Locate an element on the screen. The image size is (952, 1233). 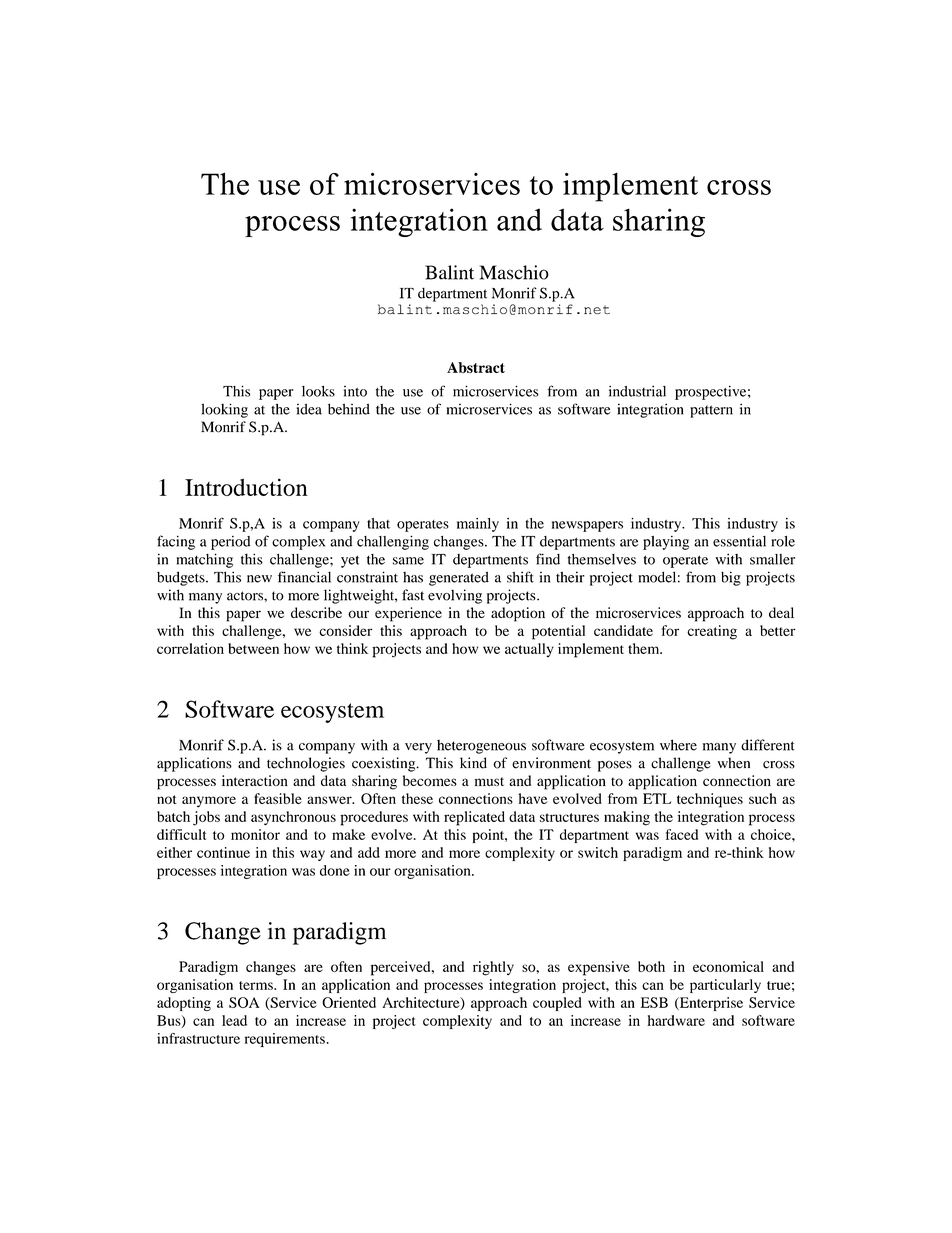
big is located at coordinates (731, 578).
